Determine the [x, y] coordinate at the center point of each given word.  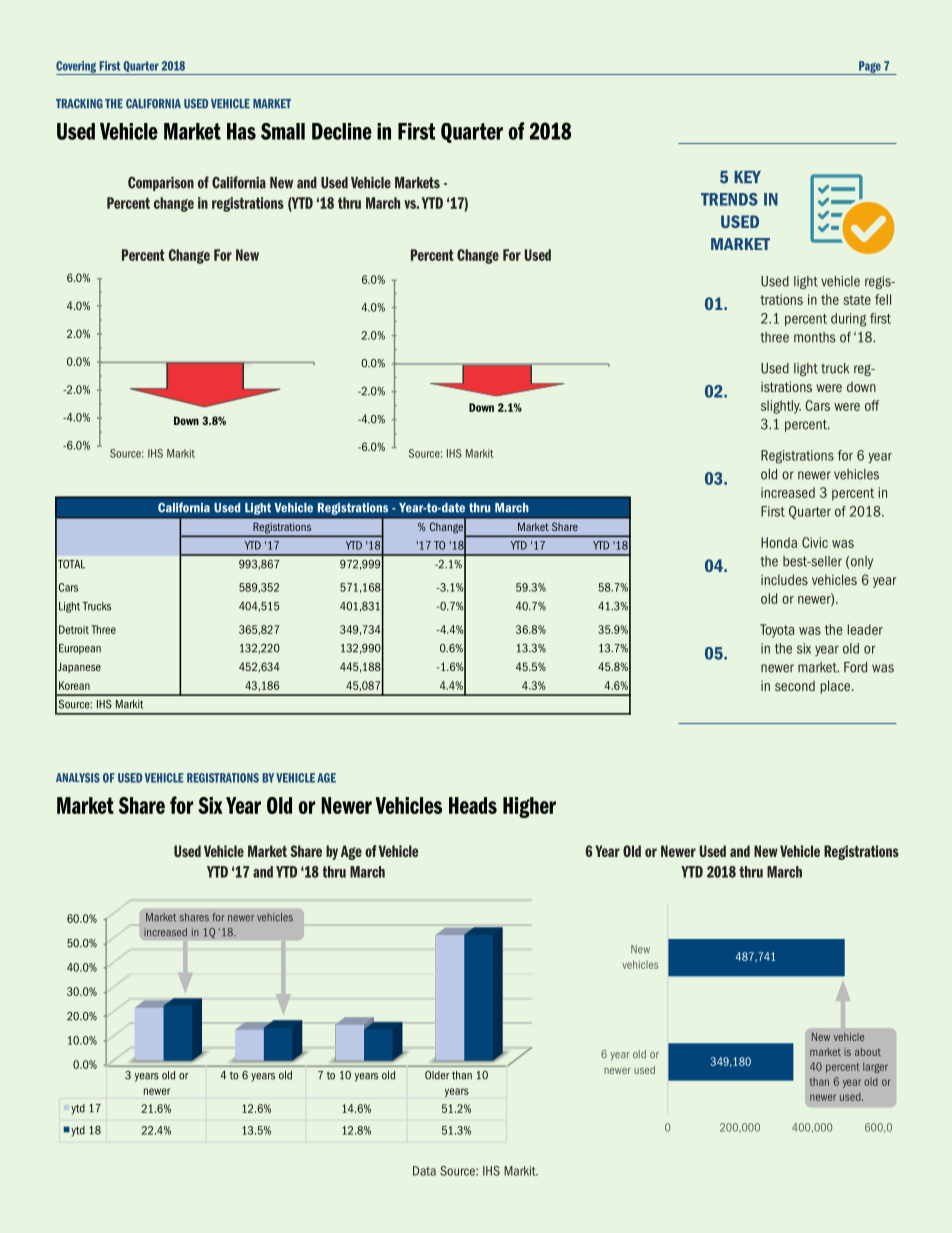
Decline [342, 131]
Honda [779, 542]
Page [870, 68]
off [872, 405]
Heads [473, 805]
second [795, 686]
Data [424, 1171]
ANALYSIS [78, 778]
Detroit [74, 629]
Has [241, 131]
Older [437, 1075]
